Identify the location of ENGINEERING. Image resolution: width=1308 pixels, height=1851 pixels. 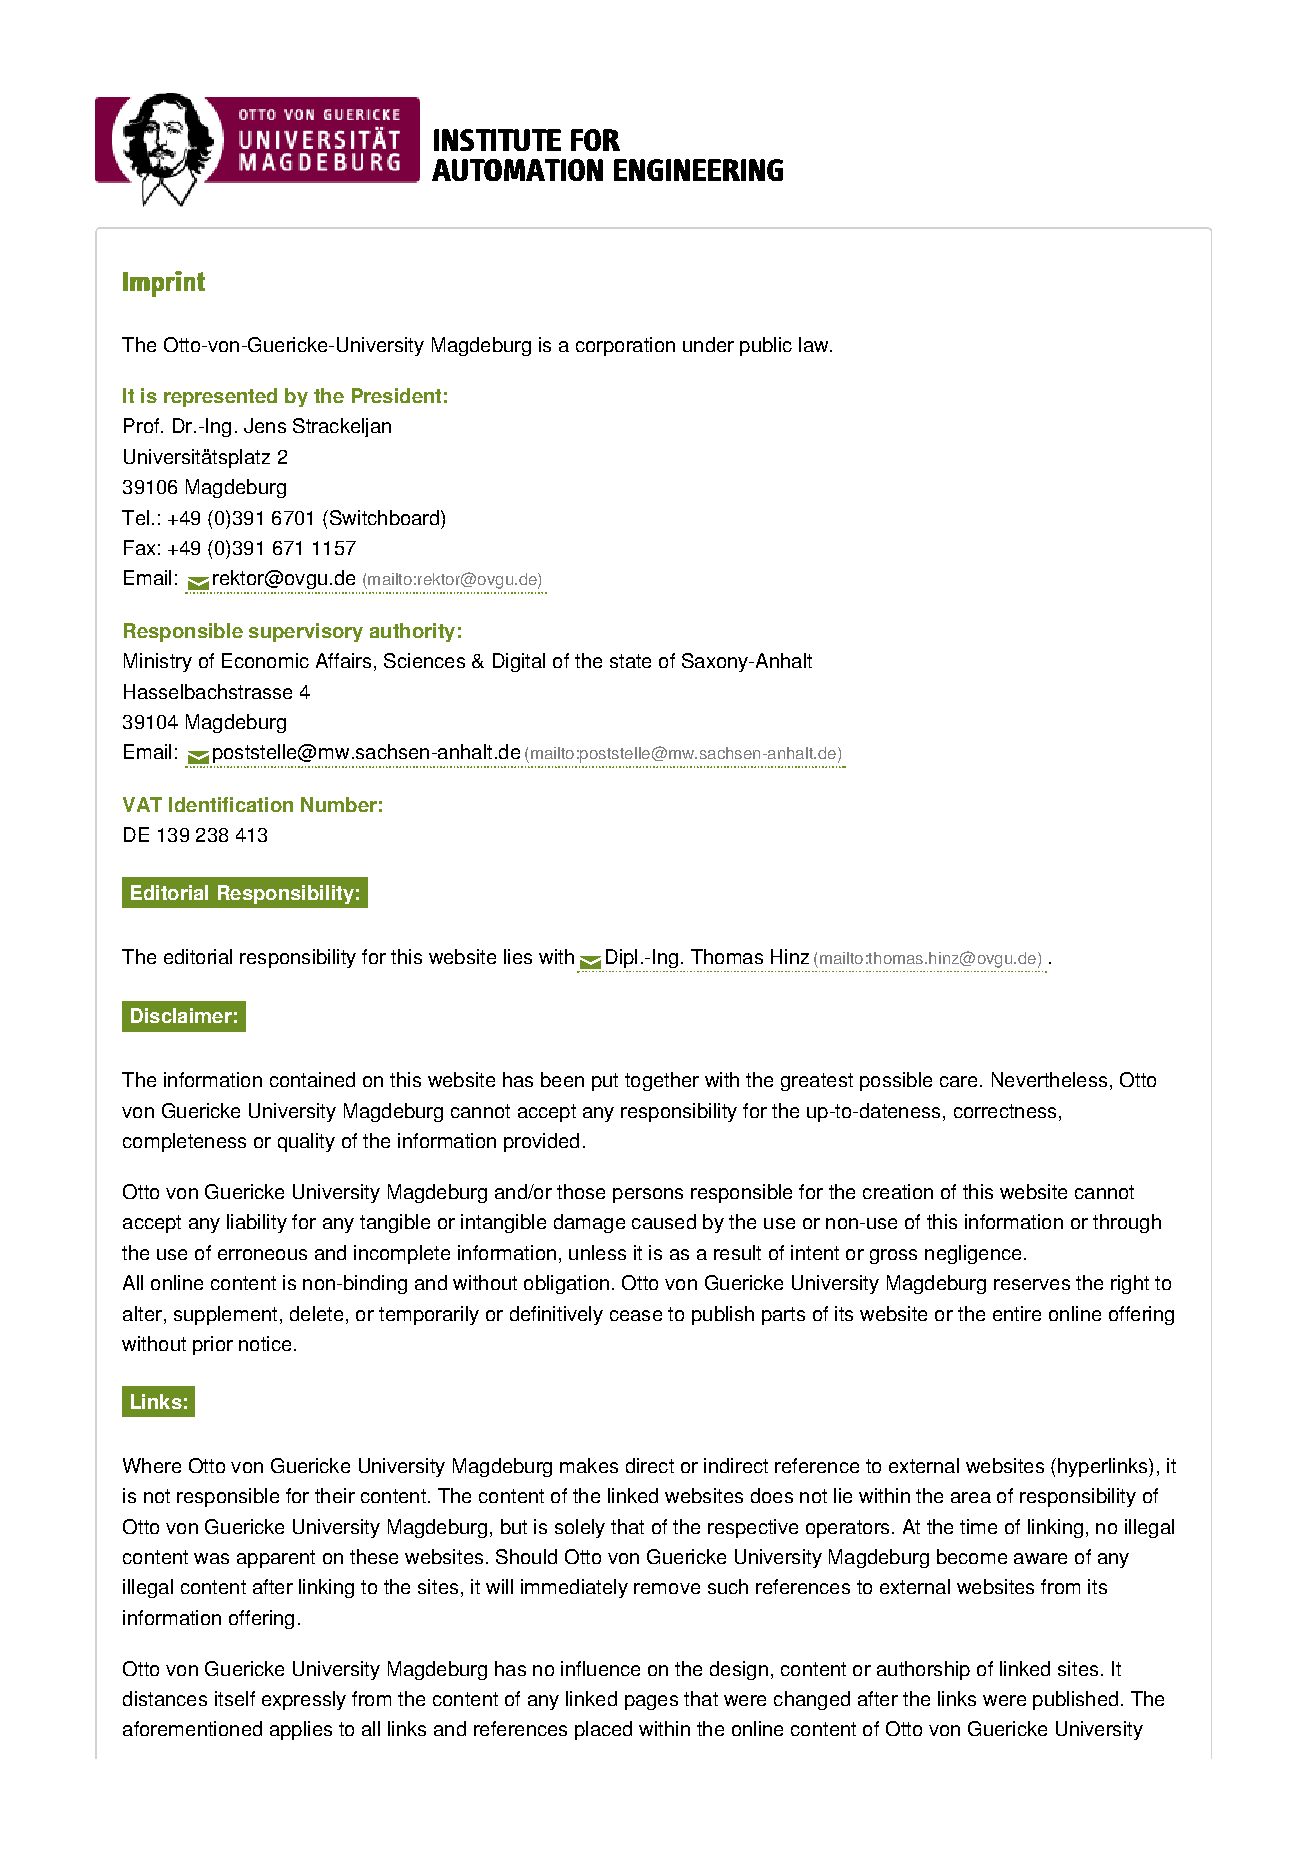
(698, 170).
